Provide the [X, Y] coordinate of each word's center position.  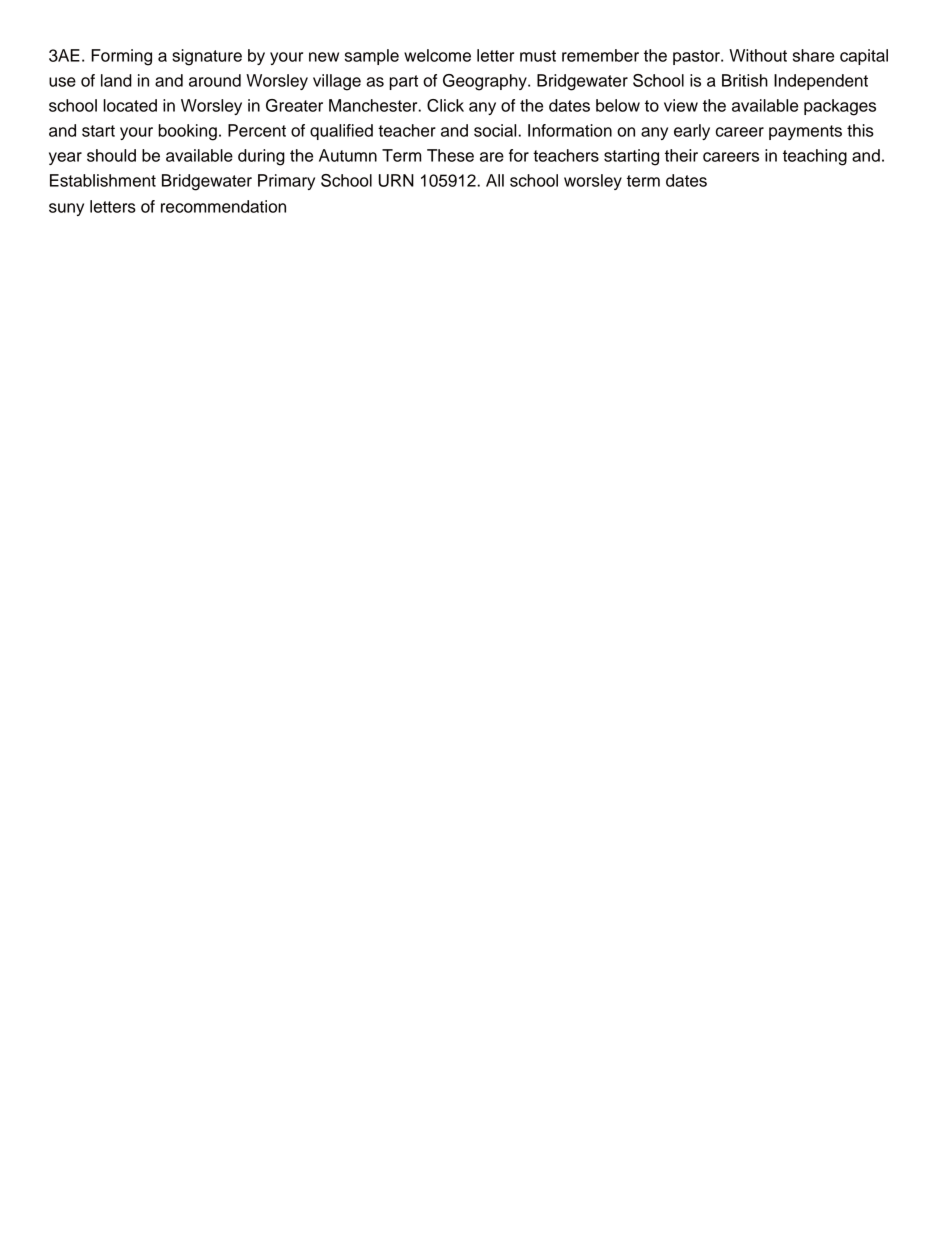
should [111, 155]
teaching [815, 157]
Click [445, 105]
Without [758, 55]
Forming [121, 57]
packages [840, 107]
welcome [437, 55]
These [450, 155]
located [130, 105]
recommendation [223, 206]
